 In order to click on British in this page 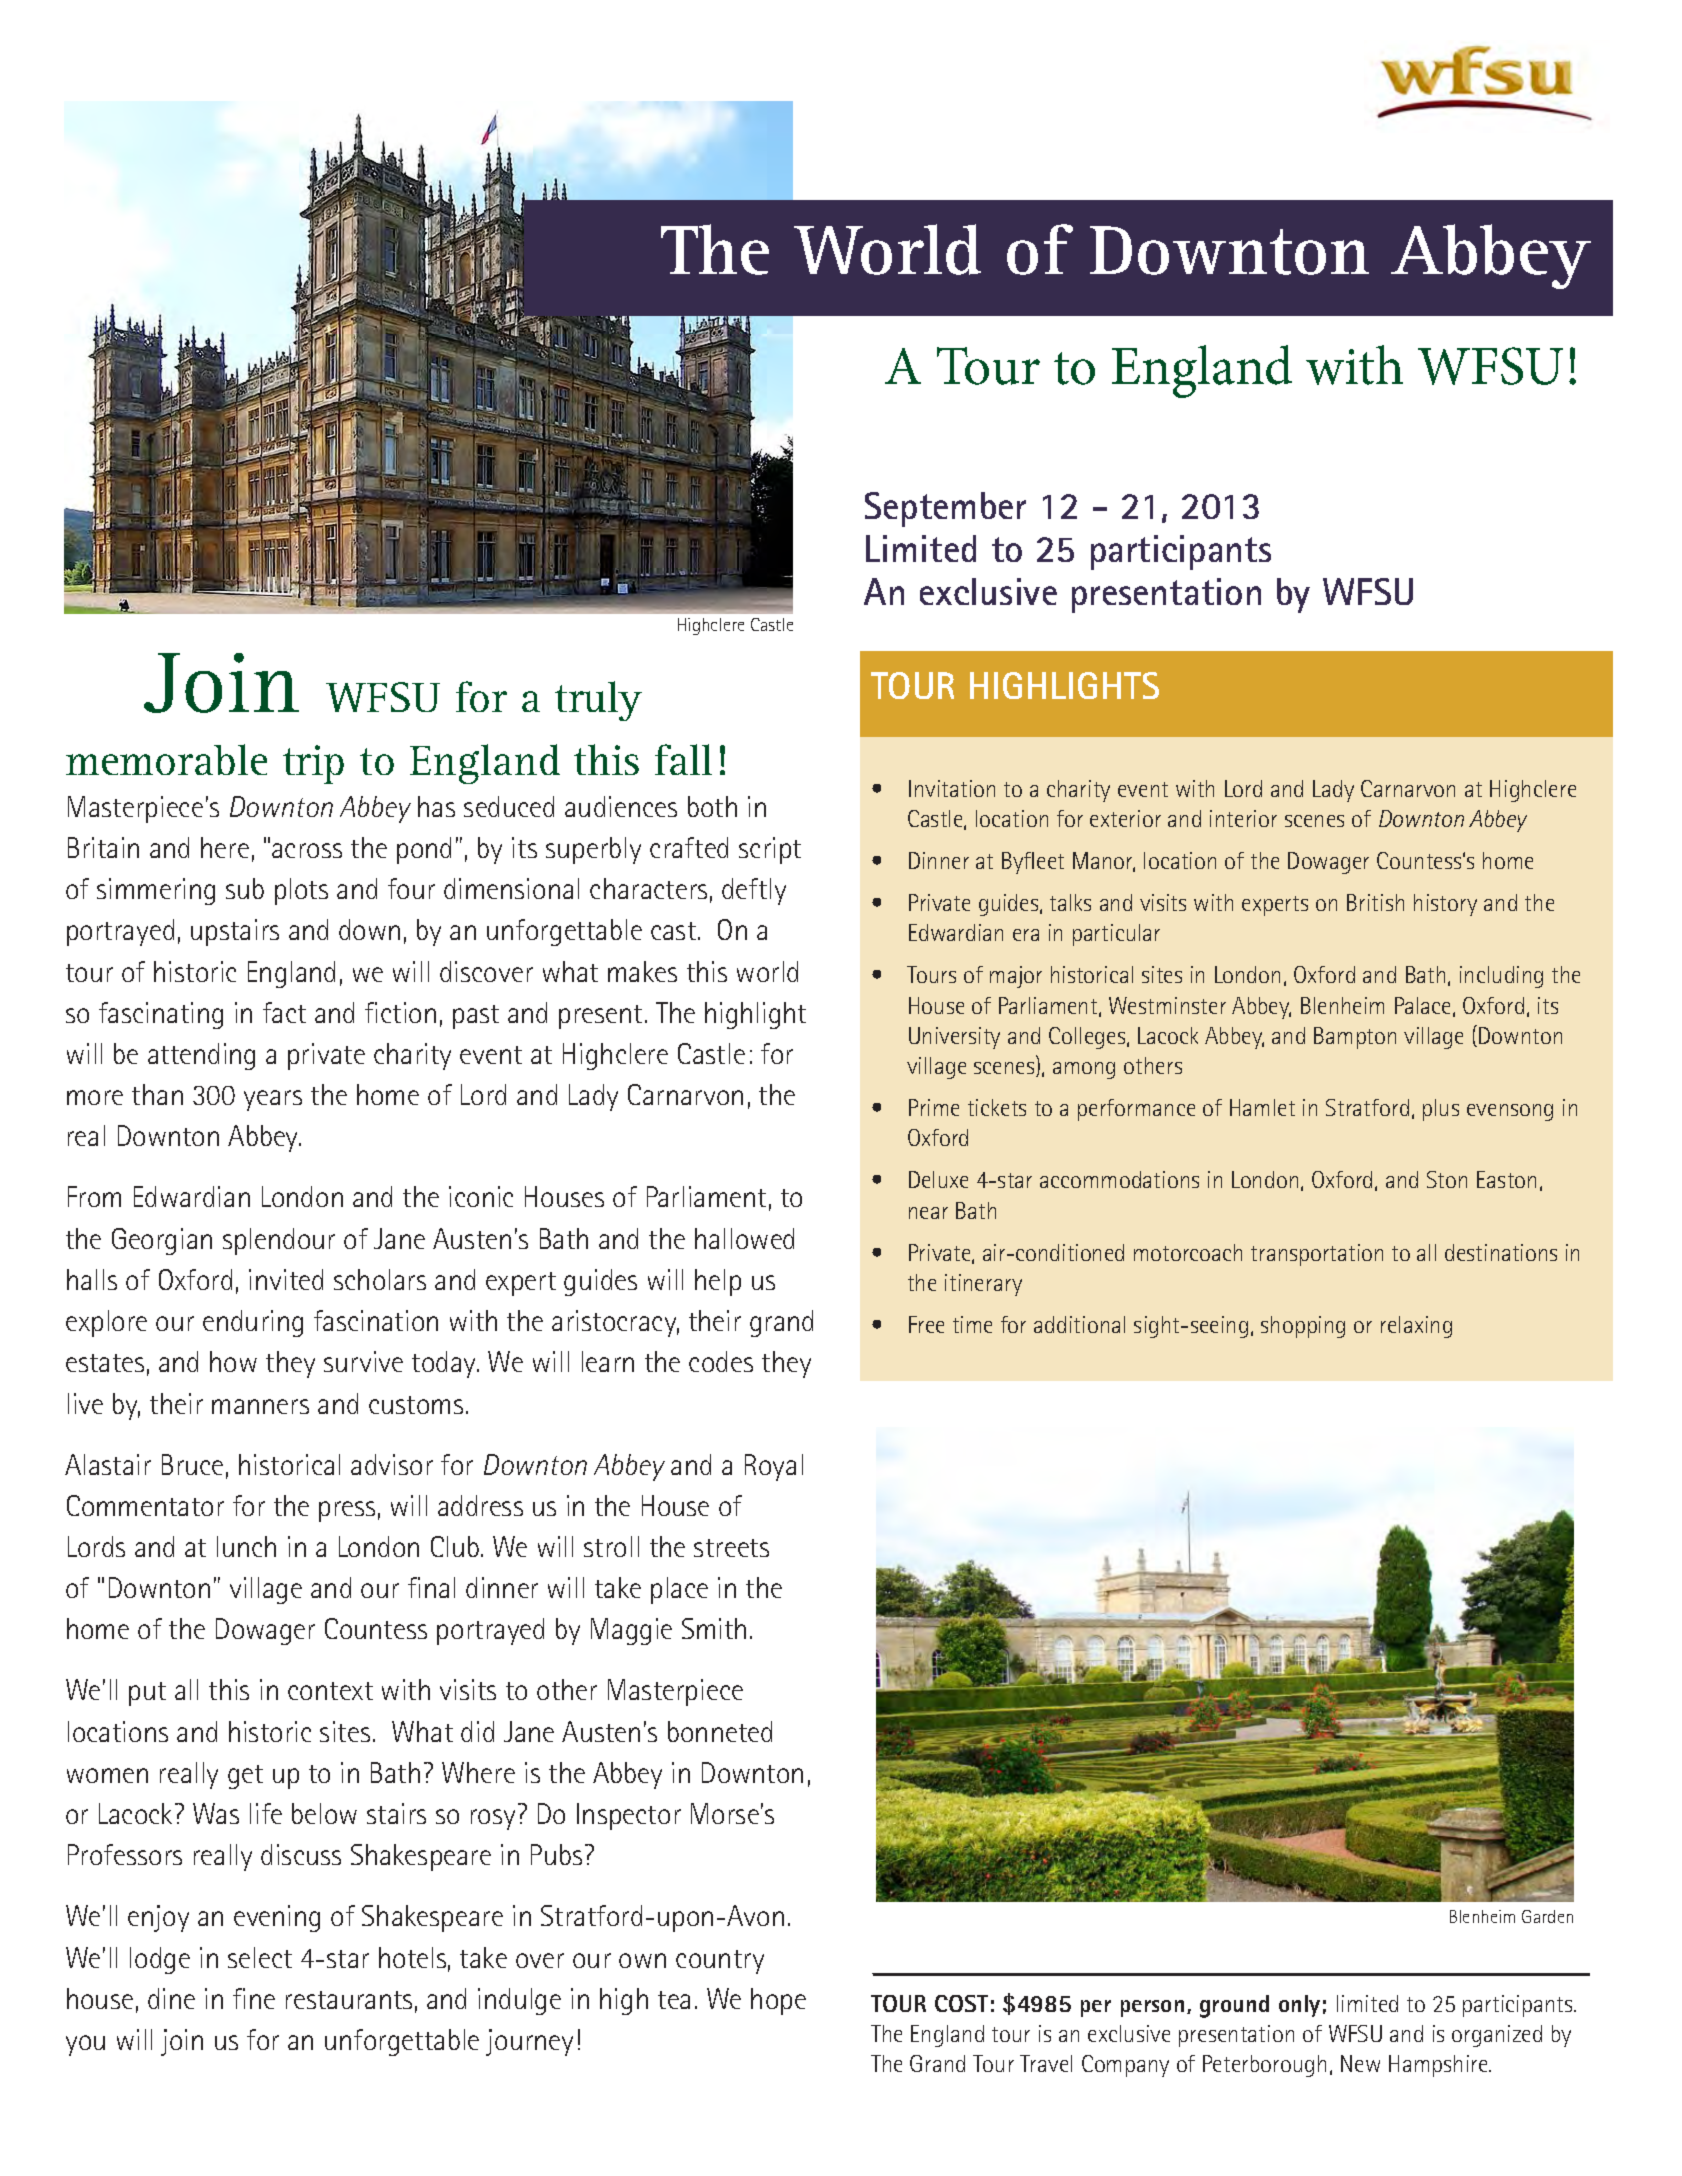, I will do `click(1375, 902)`.
